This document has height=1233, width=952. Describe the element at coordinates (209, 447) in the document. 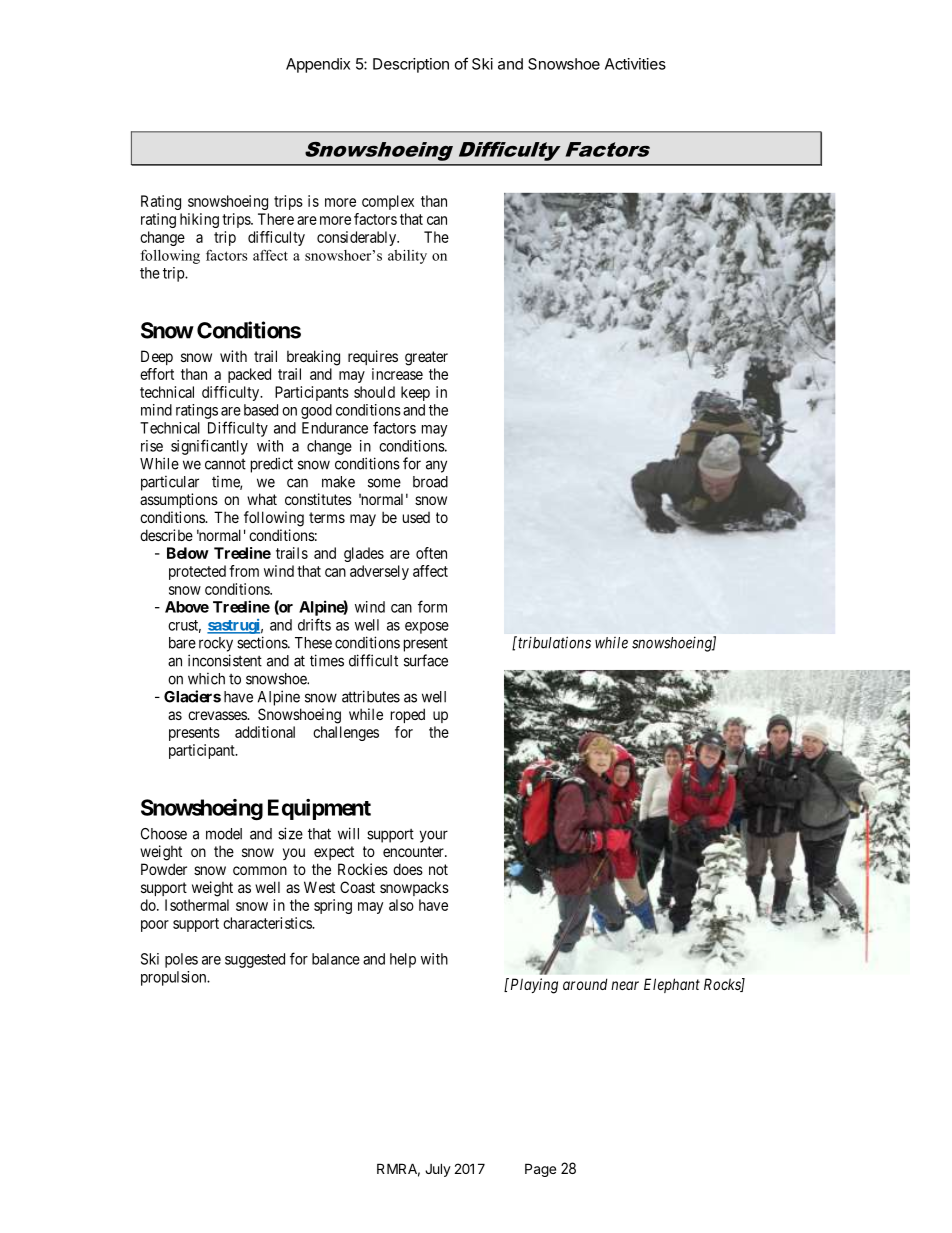

I see `significantly` at that location.
